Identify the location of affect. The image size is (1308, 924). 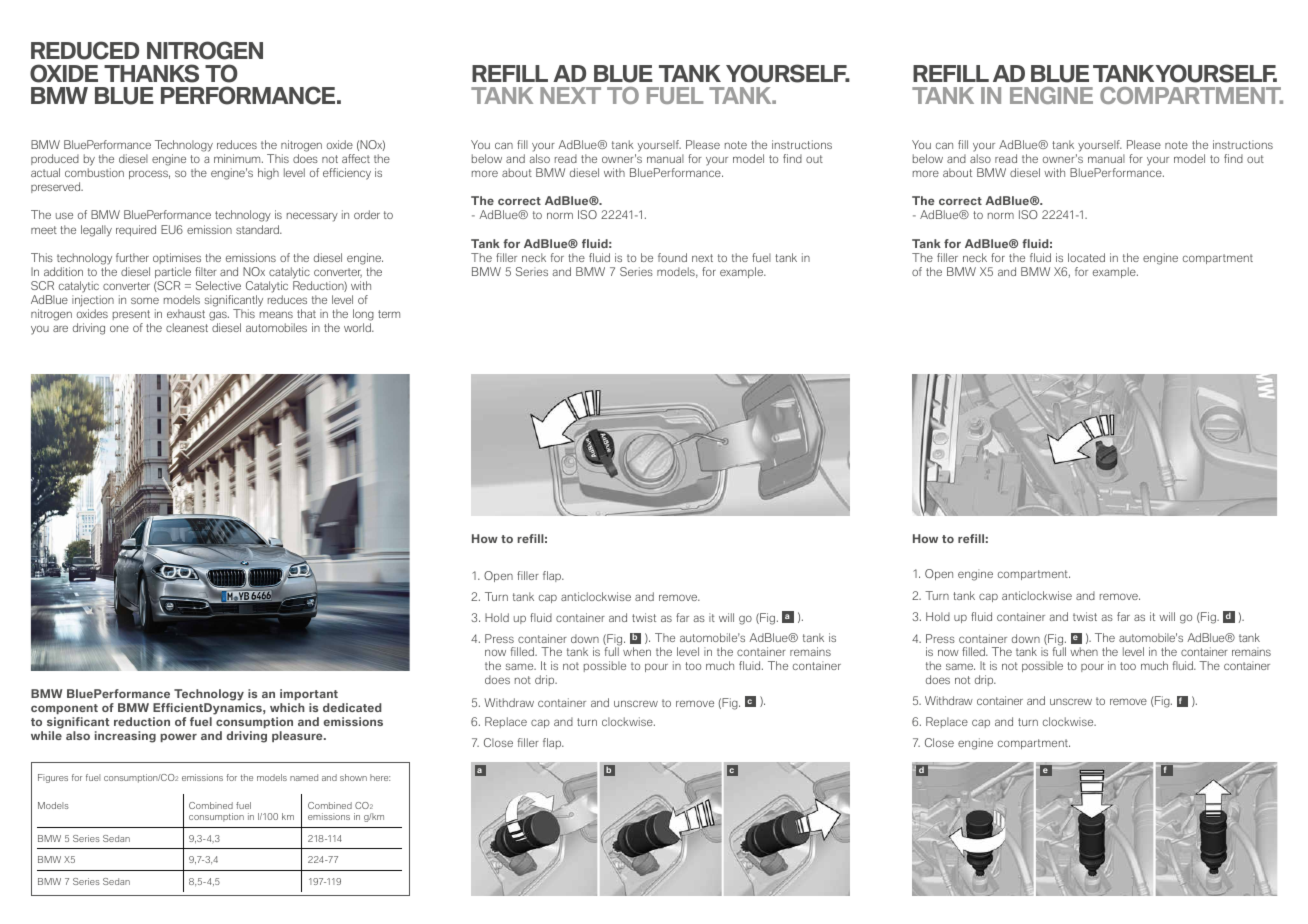
(356, 158).
